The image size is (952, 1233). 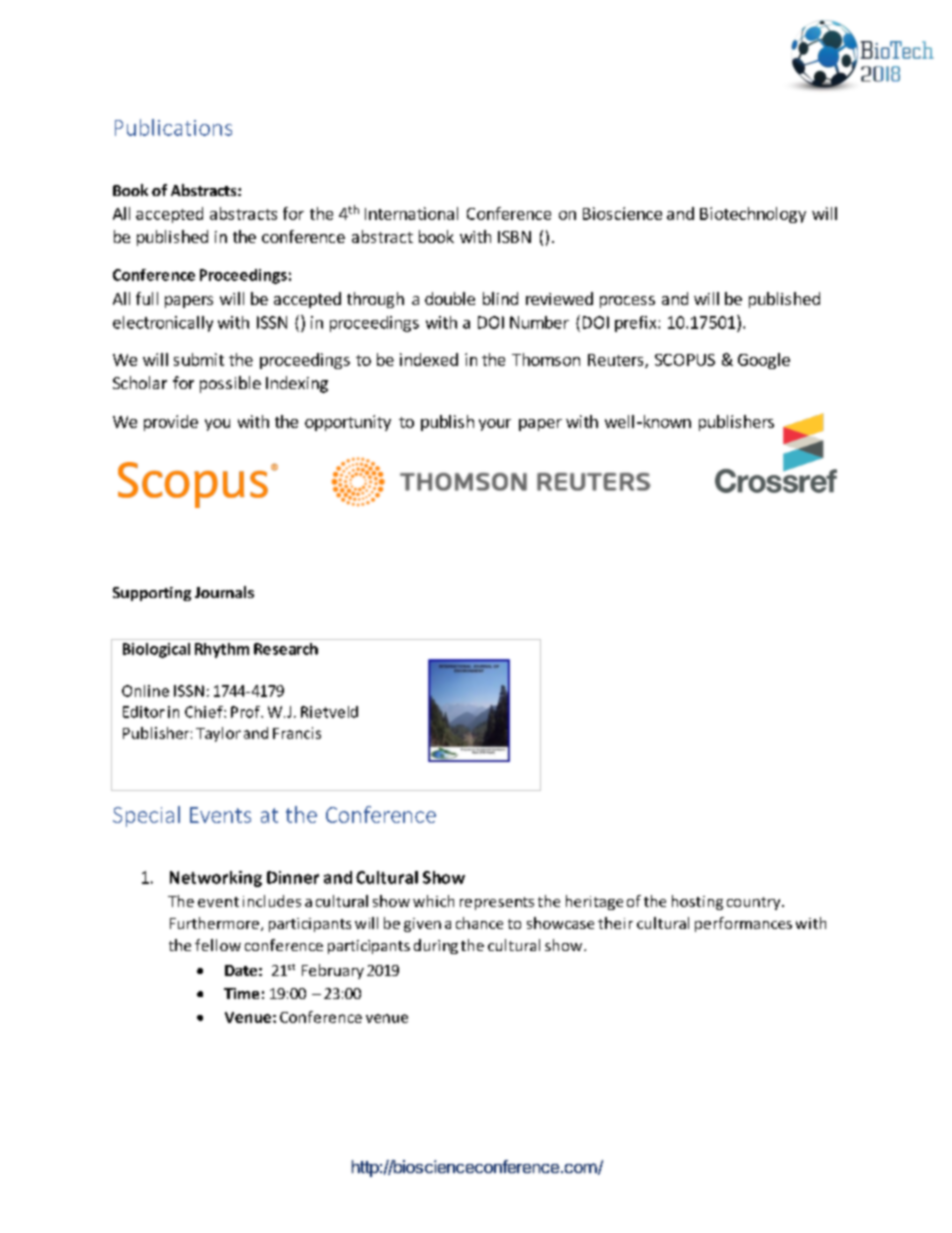 I want to click on Francis, so click(x=297, y=733).
